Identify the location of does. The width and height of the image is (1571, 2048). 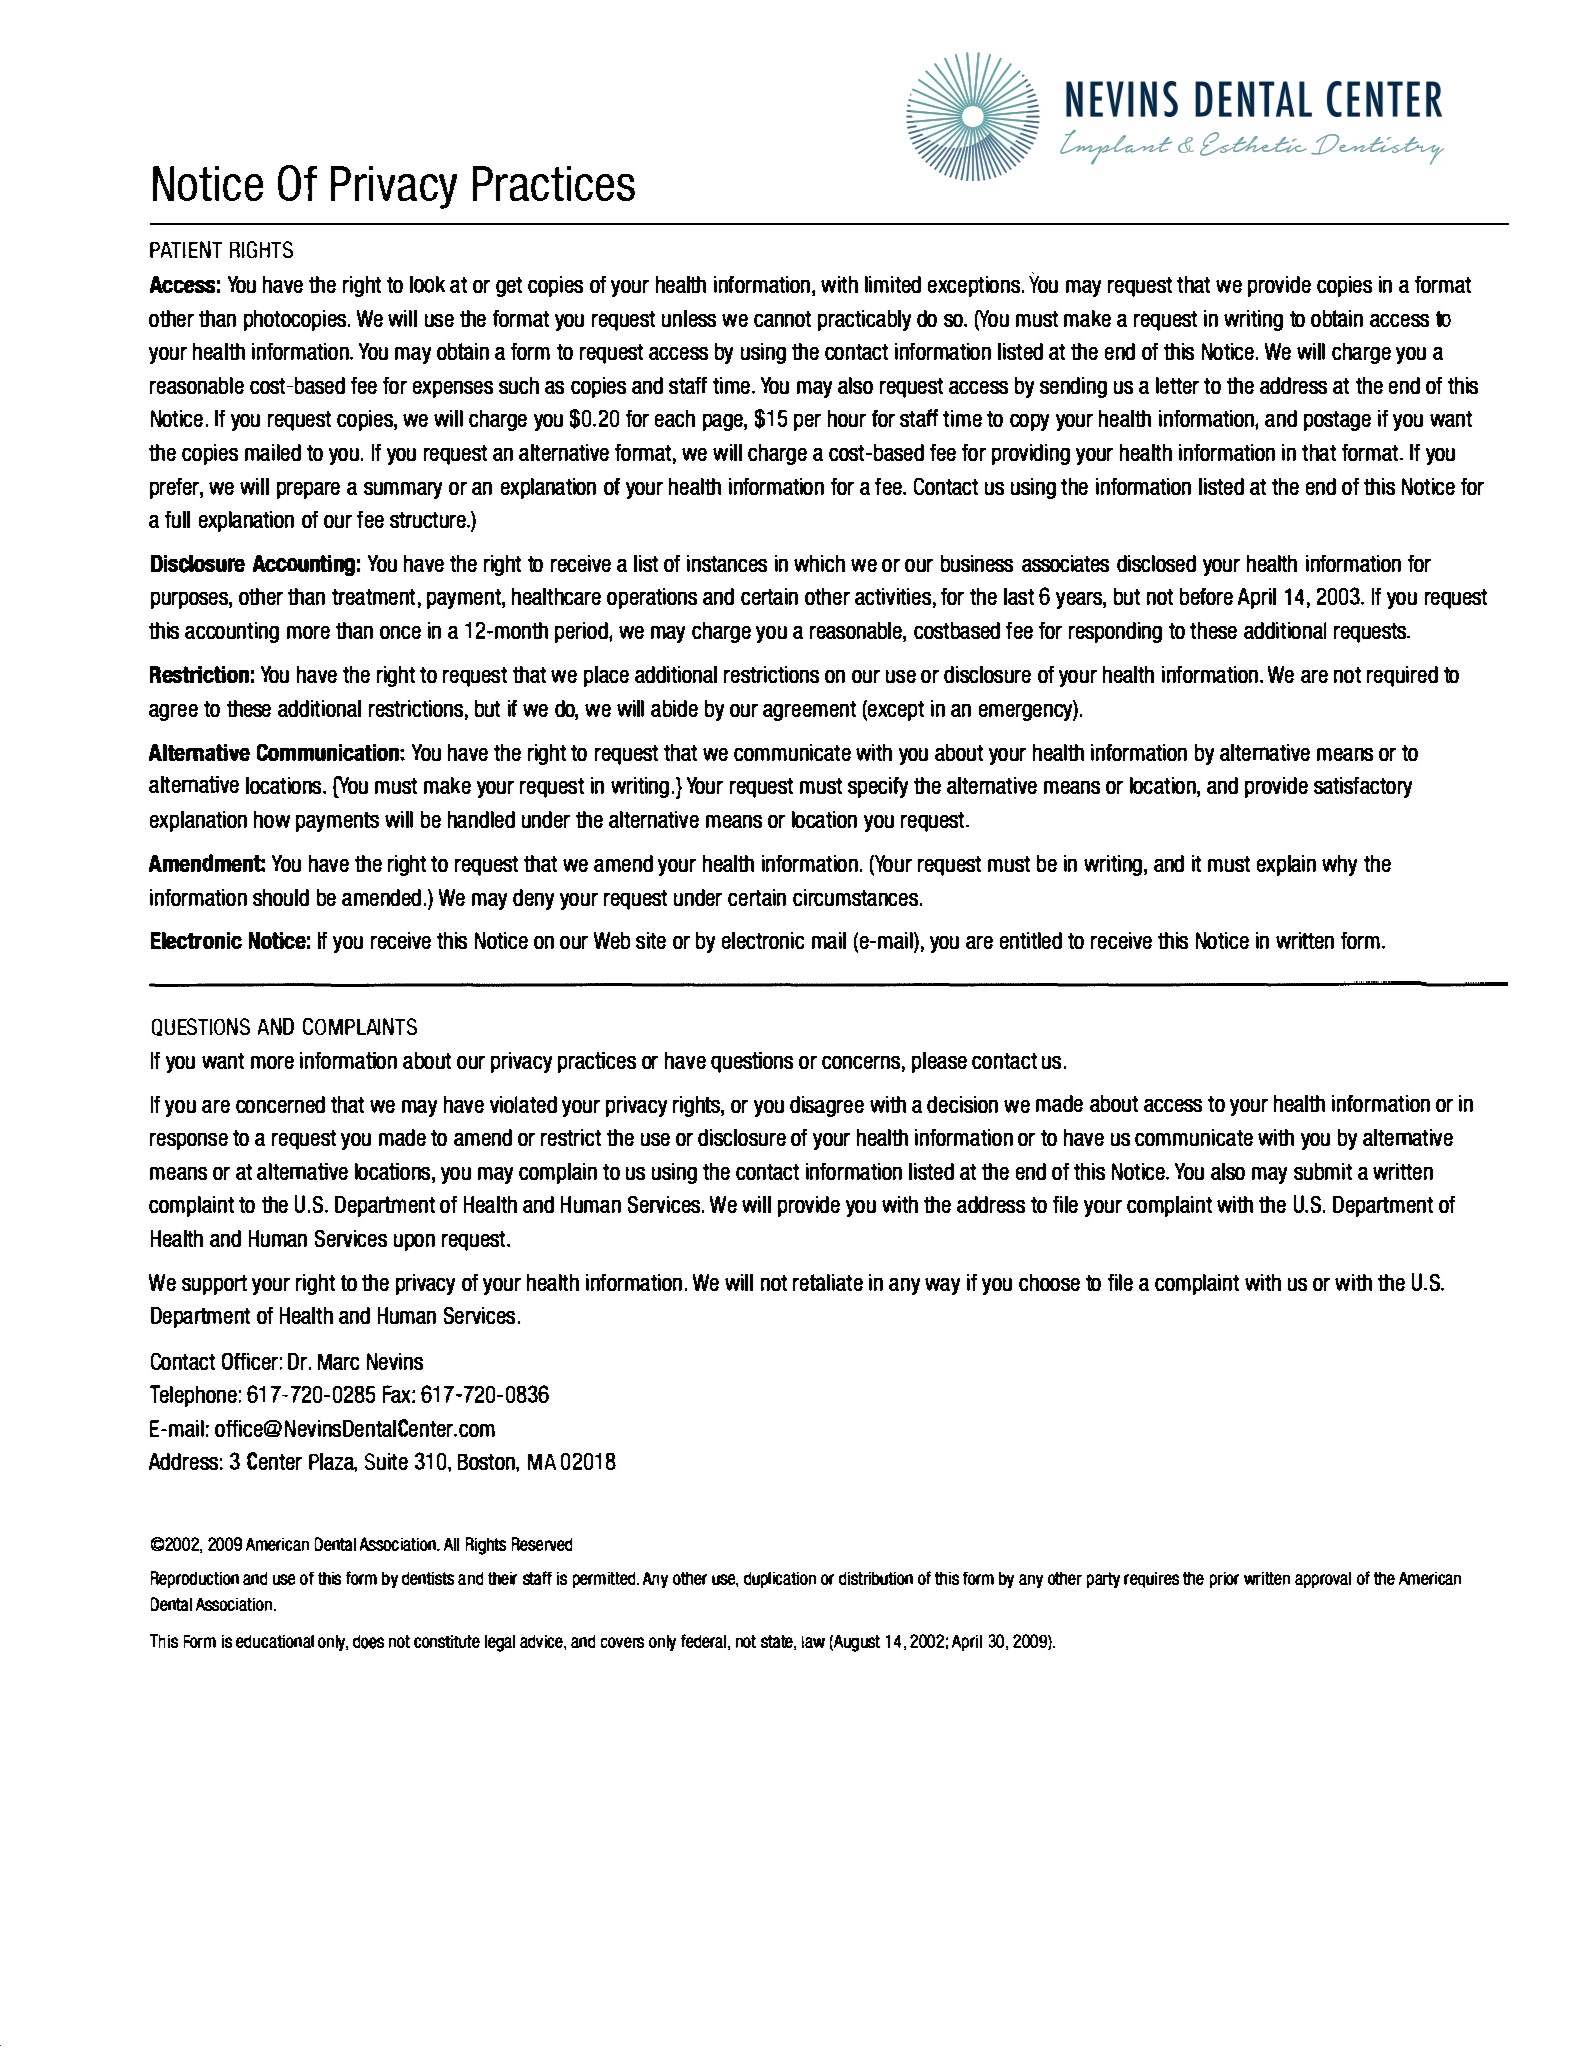
(368, 1642).
